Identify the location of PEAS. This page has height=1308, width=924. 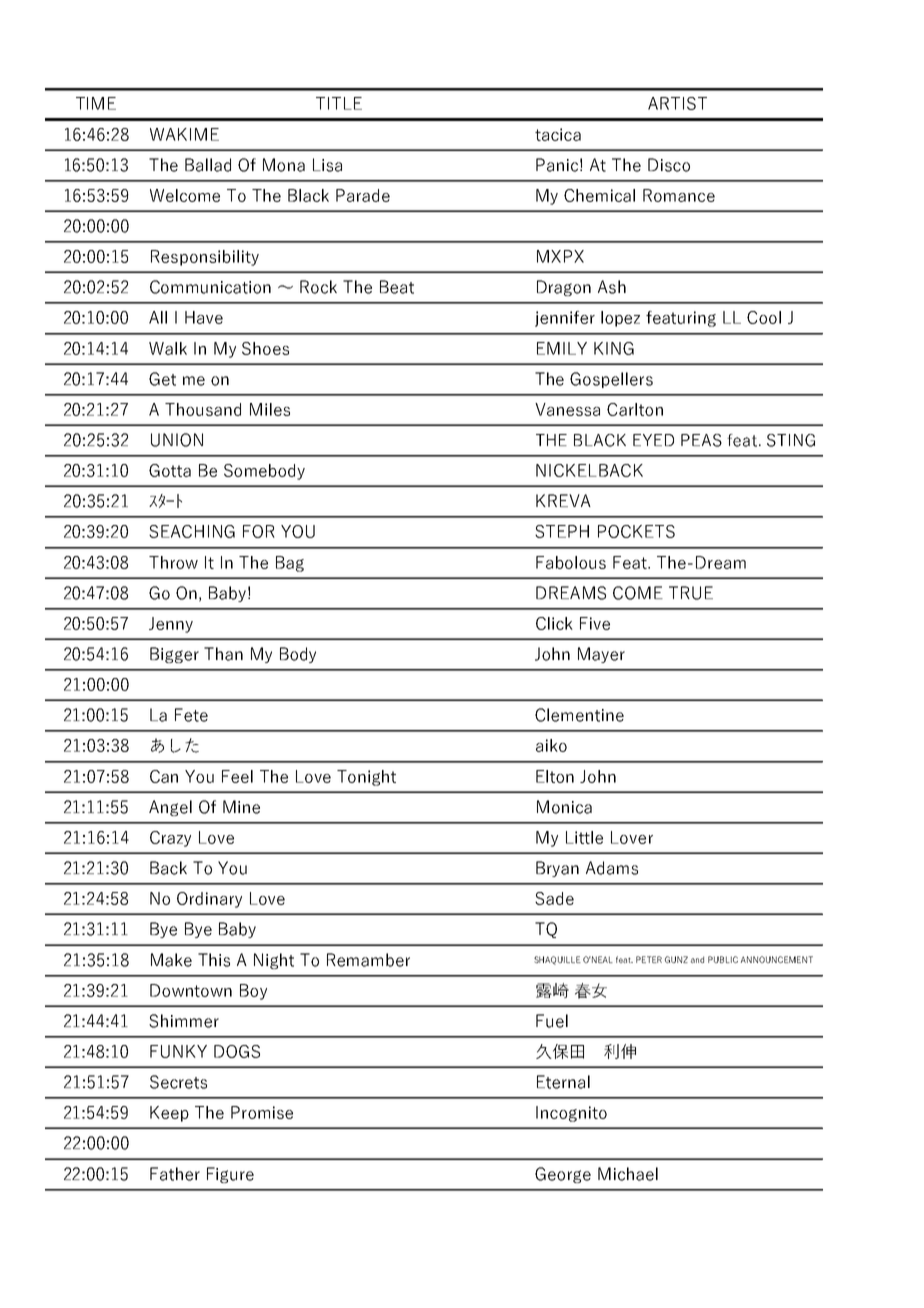
(701, 440).
